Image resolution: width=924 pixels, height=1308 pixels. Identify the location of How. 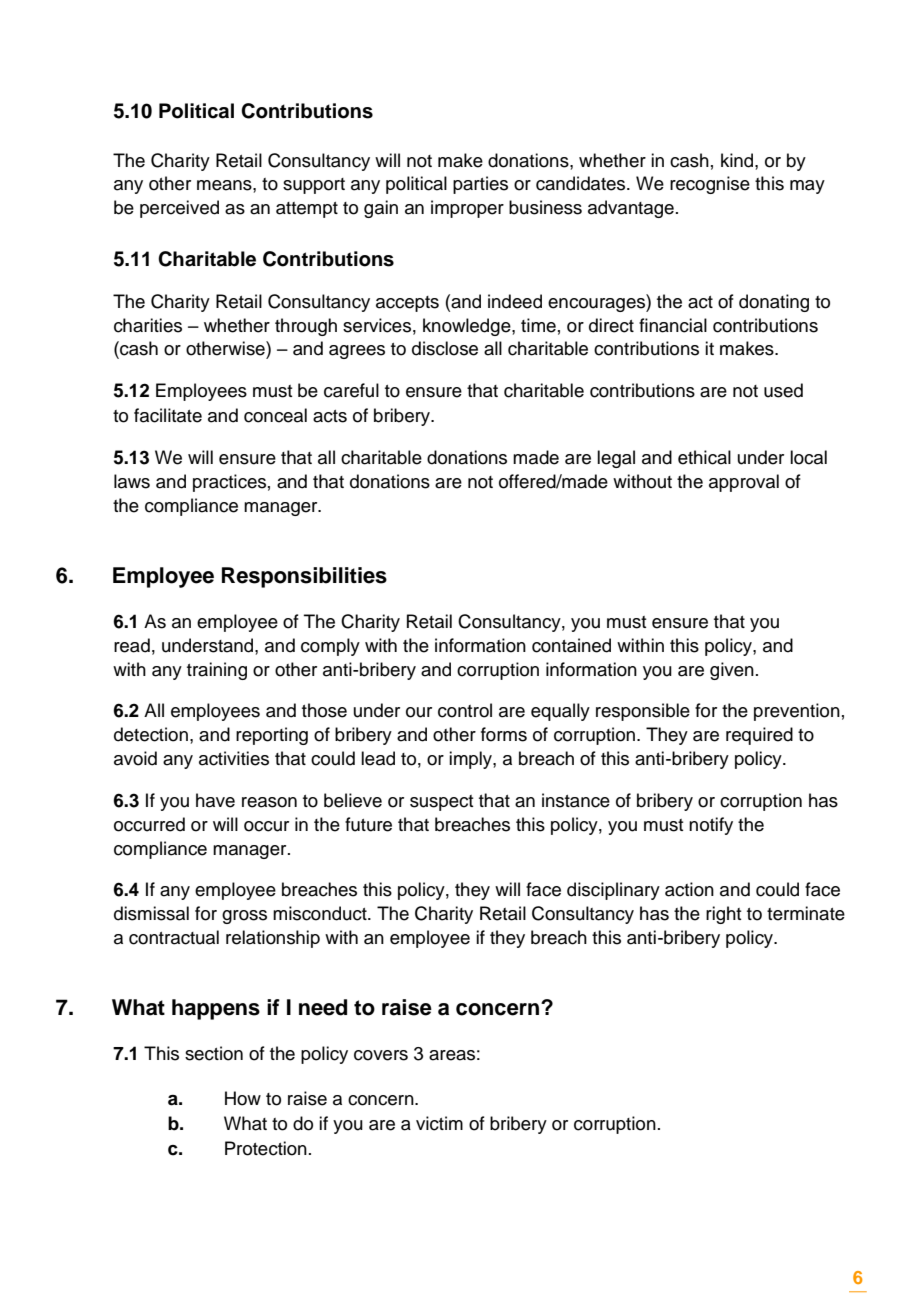
(243, 1098).
